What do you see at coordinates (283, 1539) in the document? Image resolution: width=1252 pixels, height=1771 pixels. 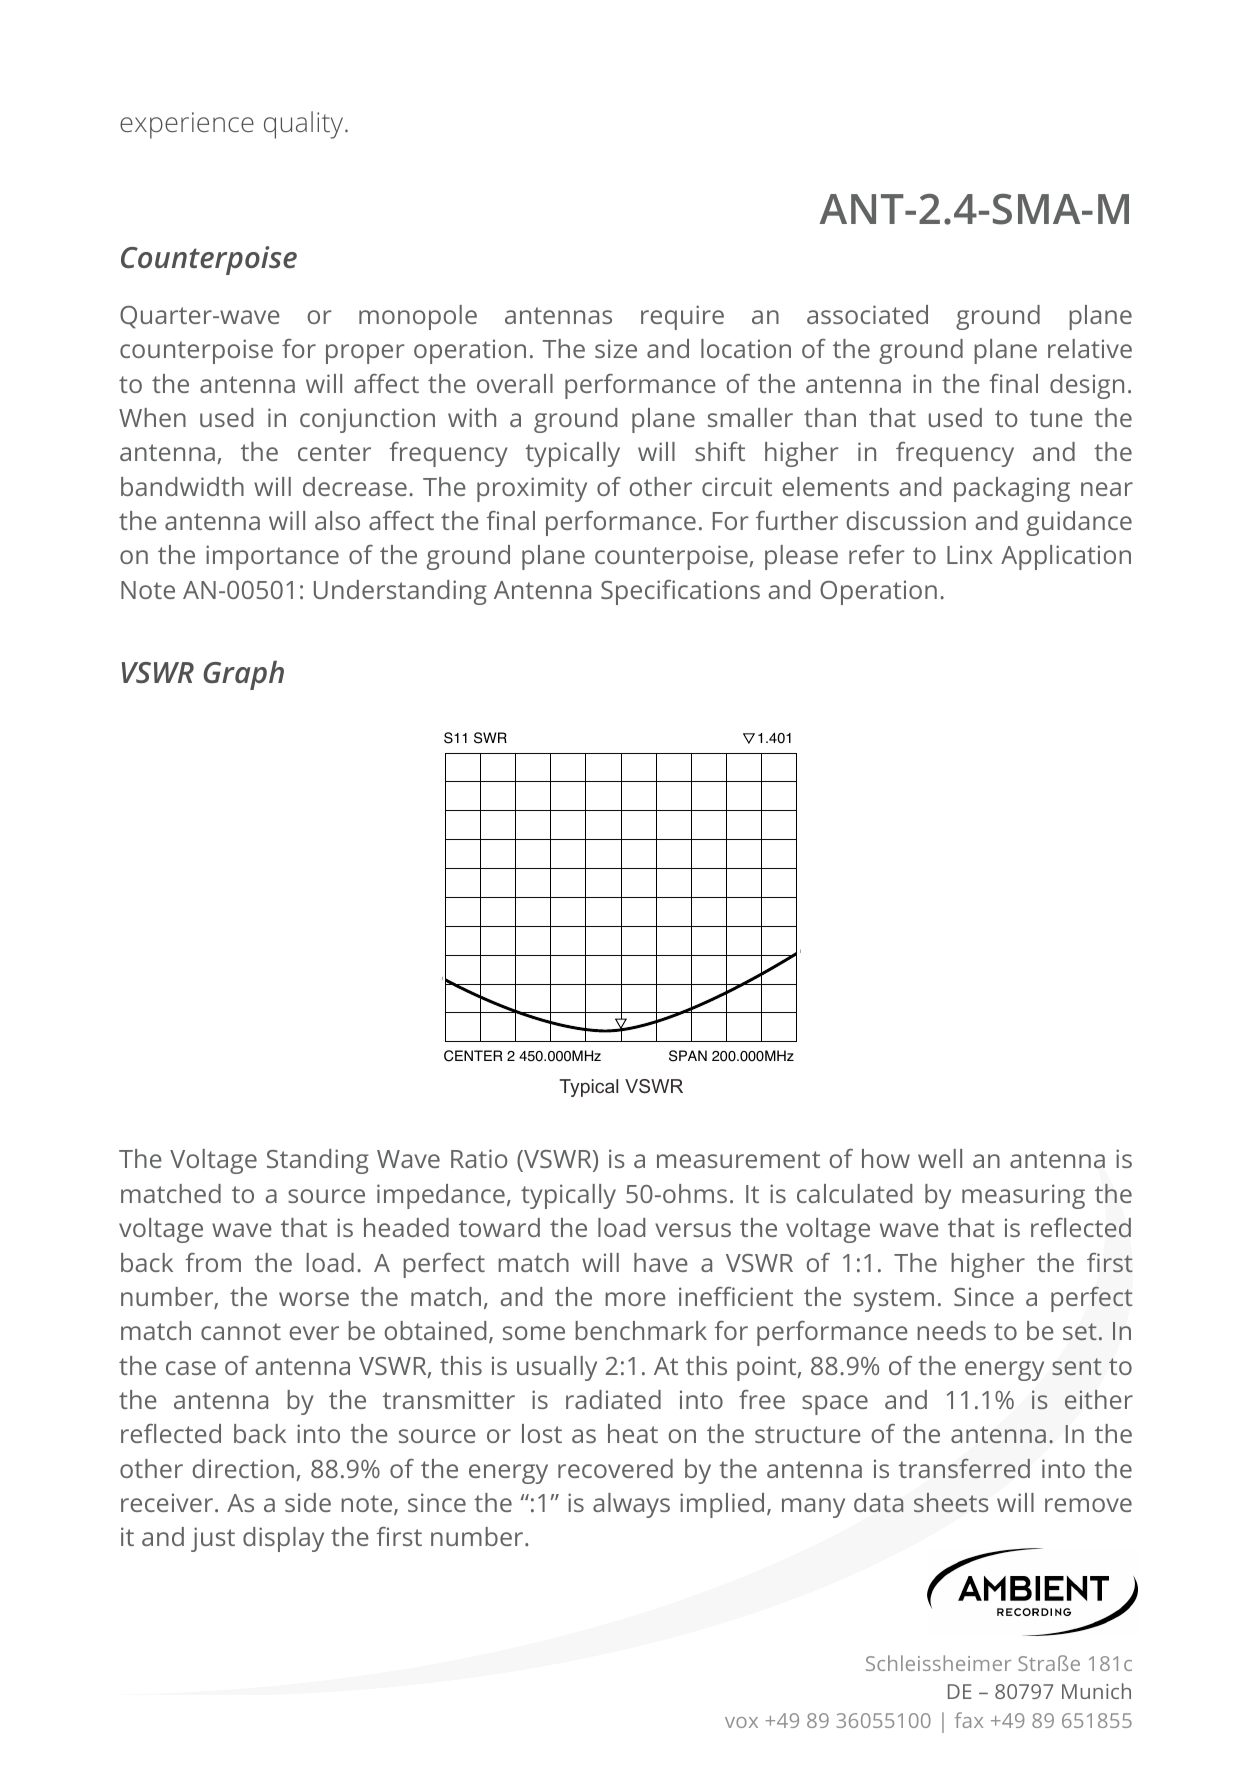 I see `display` at bounding box center [283, 1539].
